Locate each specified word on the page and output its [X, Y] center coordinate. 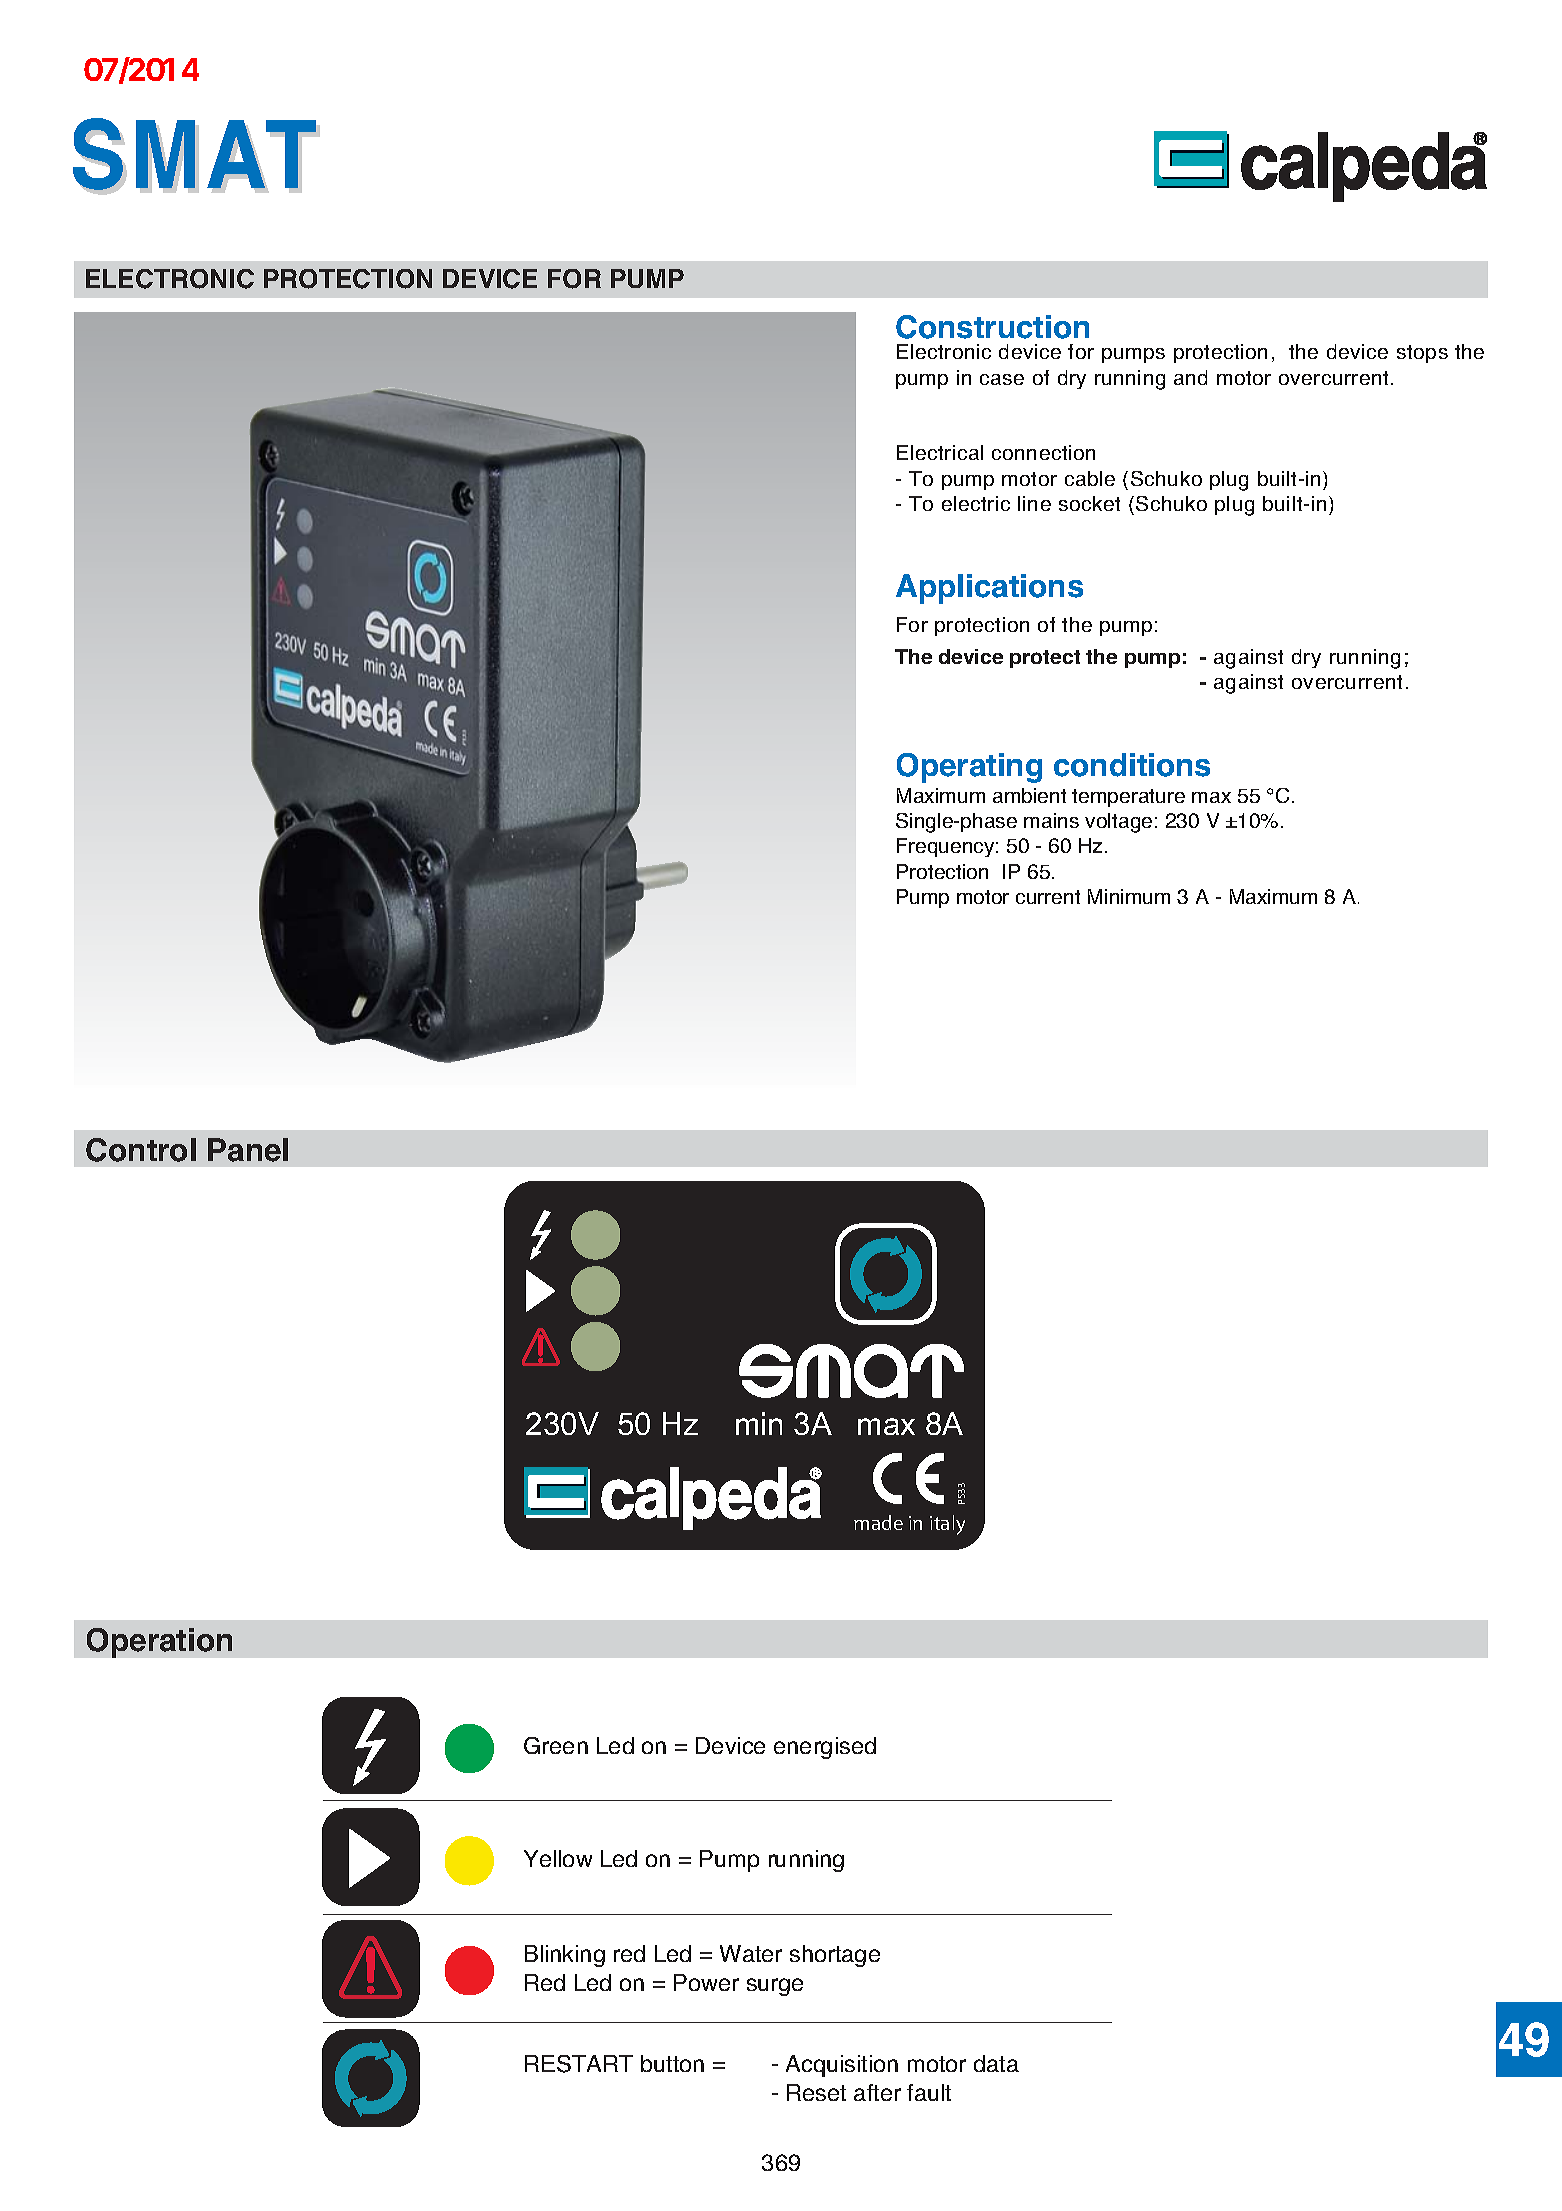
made [878, 1522]
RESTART [579, 2064]
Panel [248, 1150]
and [1190, 377]
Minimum [1129, 896]
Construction [992, 327]
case [1002, 379]
